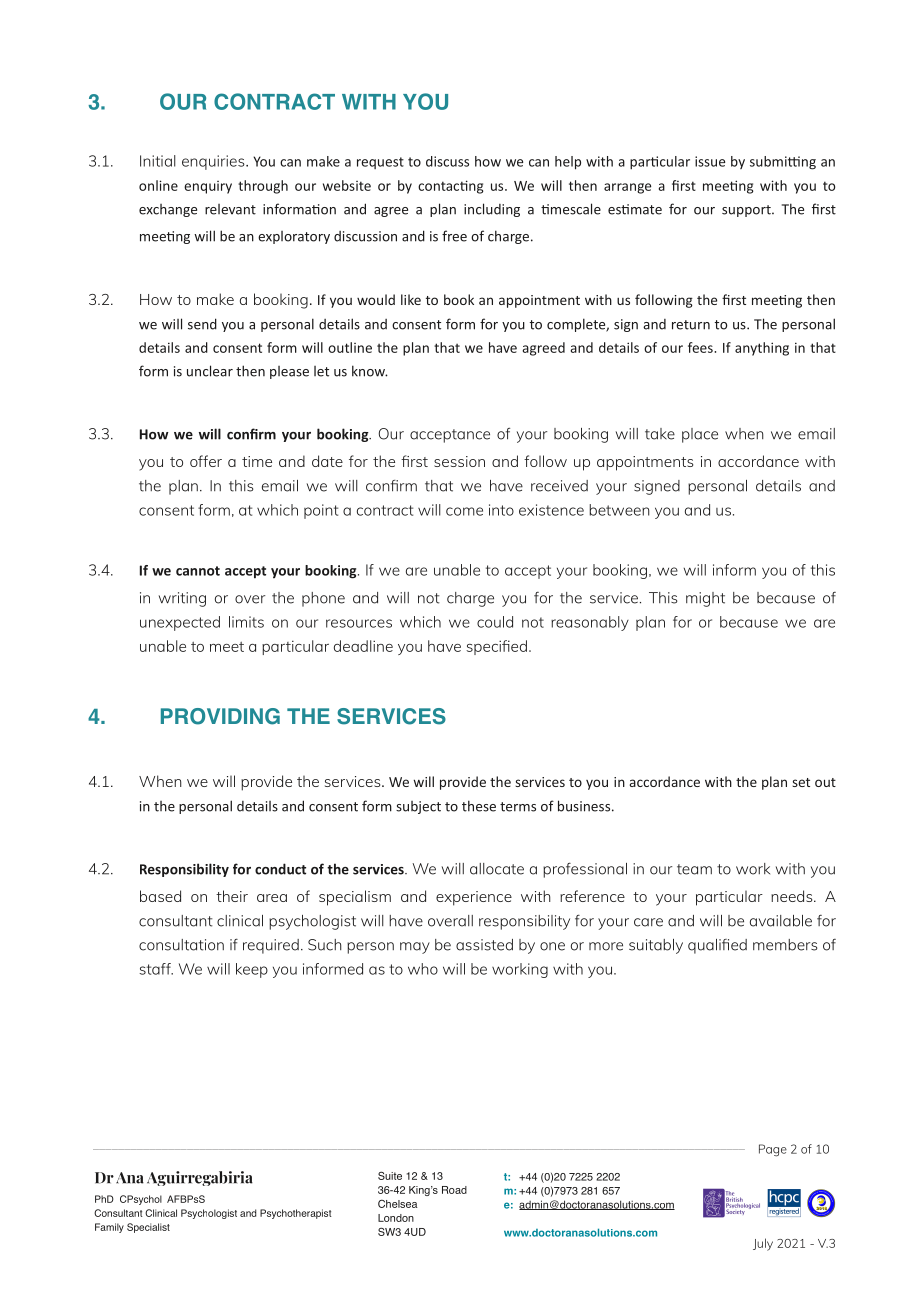 This screenshot has width=924, height=1308. I want to click on enquiry, so click(208, 187).
